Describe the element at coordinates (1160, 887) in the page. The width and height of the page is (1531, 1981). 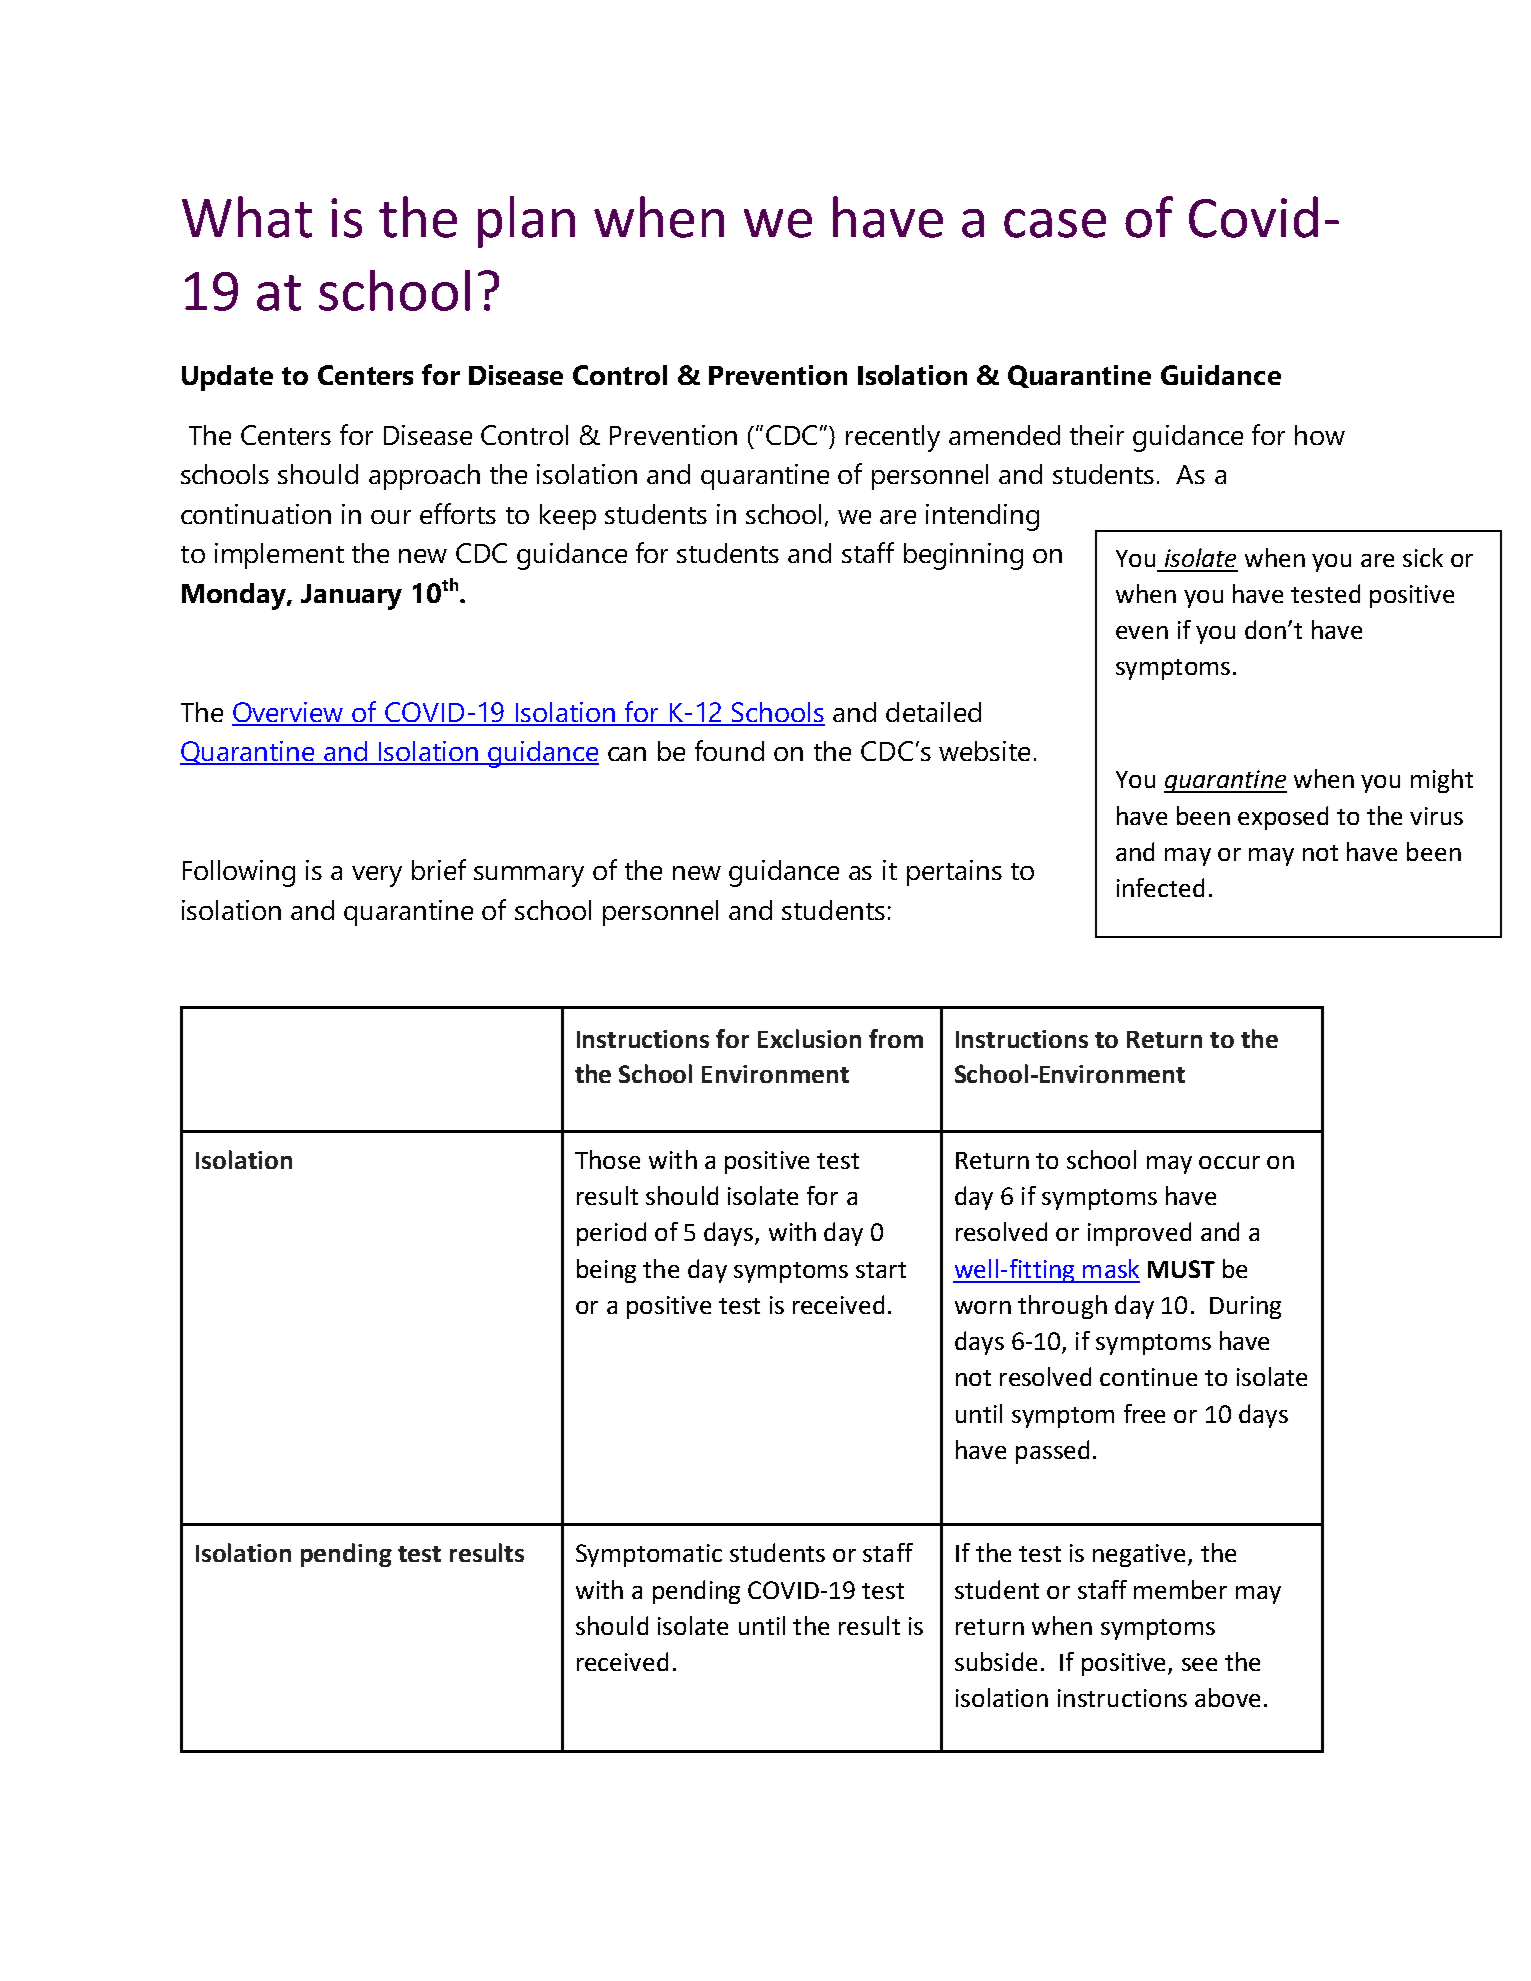
I see `infected` at that location.
